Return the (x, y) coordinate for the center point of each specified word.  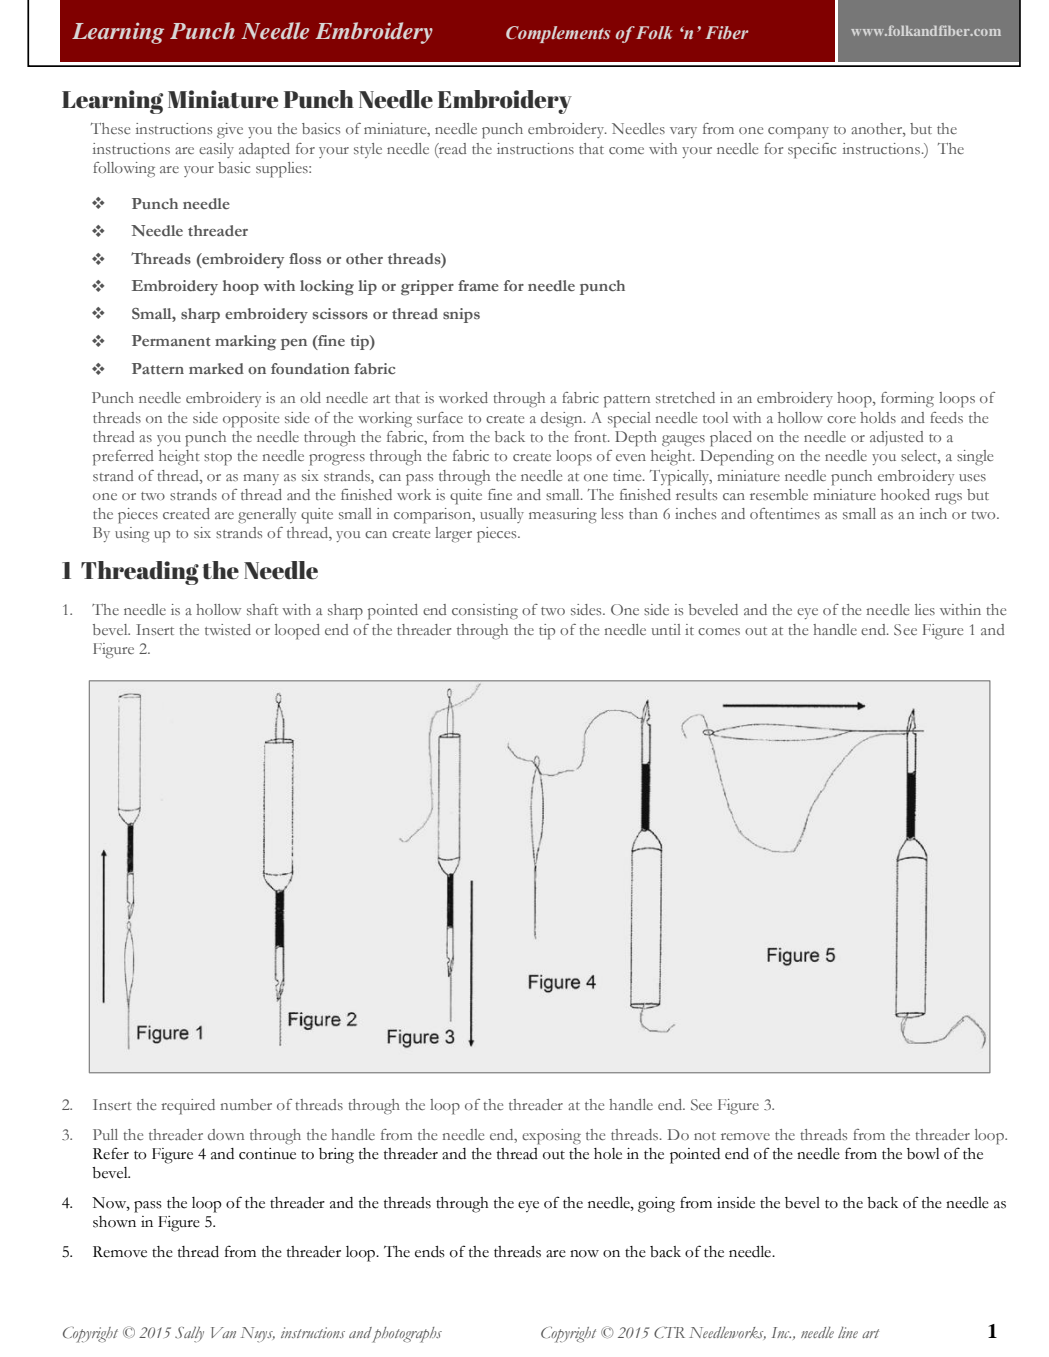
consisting (485, 612)
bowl (923, 1154)
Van (223, 1332)
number (246, 1104)
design (563, 420)
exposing (551, 1137)
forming (907, 400)
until (666, 629)
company (798, 133)
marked (216, 368)
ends (430, 1252)
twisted (228, 629)
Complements (558, 34)
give (230, 131)
